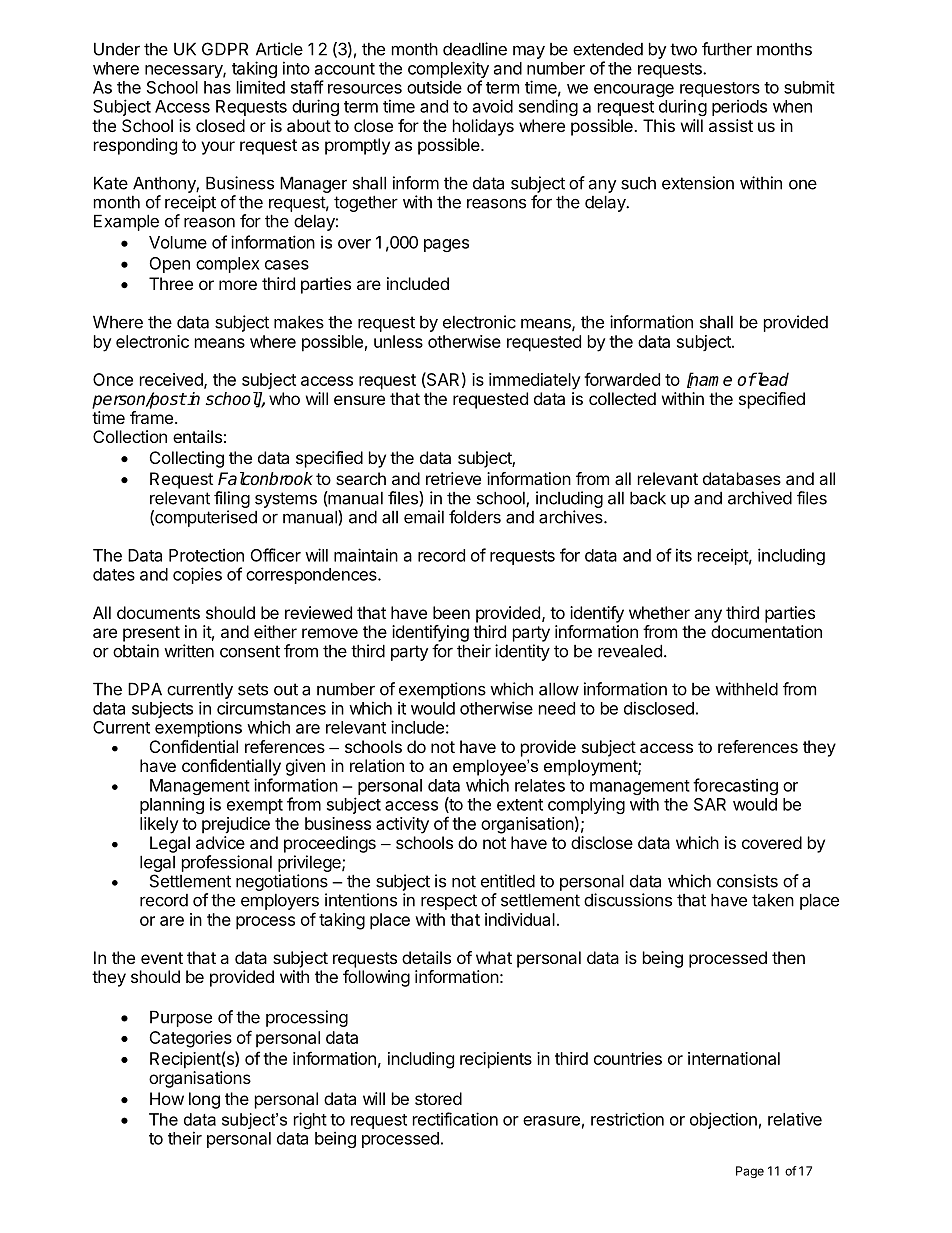  Describe the element at coordinates (739, 107) in the image. I see `periods` at that location.
